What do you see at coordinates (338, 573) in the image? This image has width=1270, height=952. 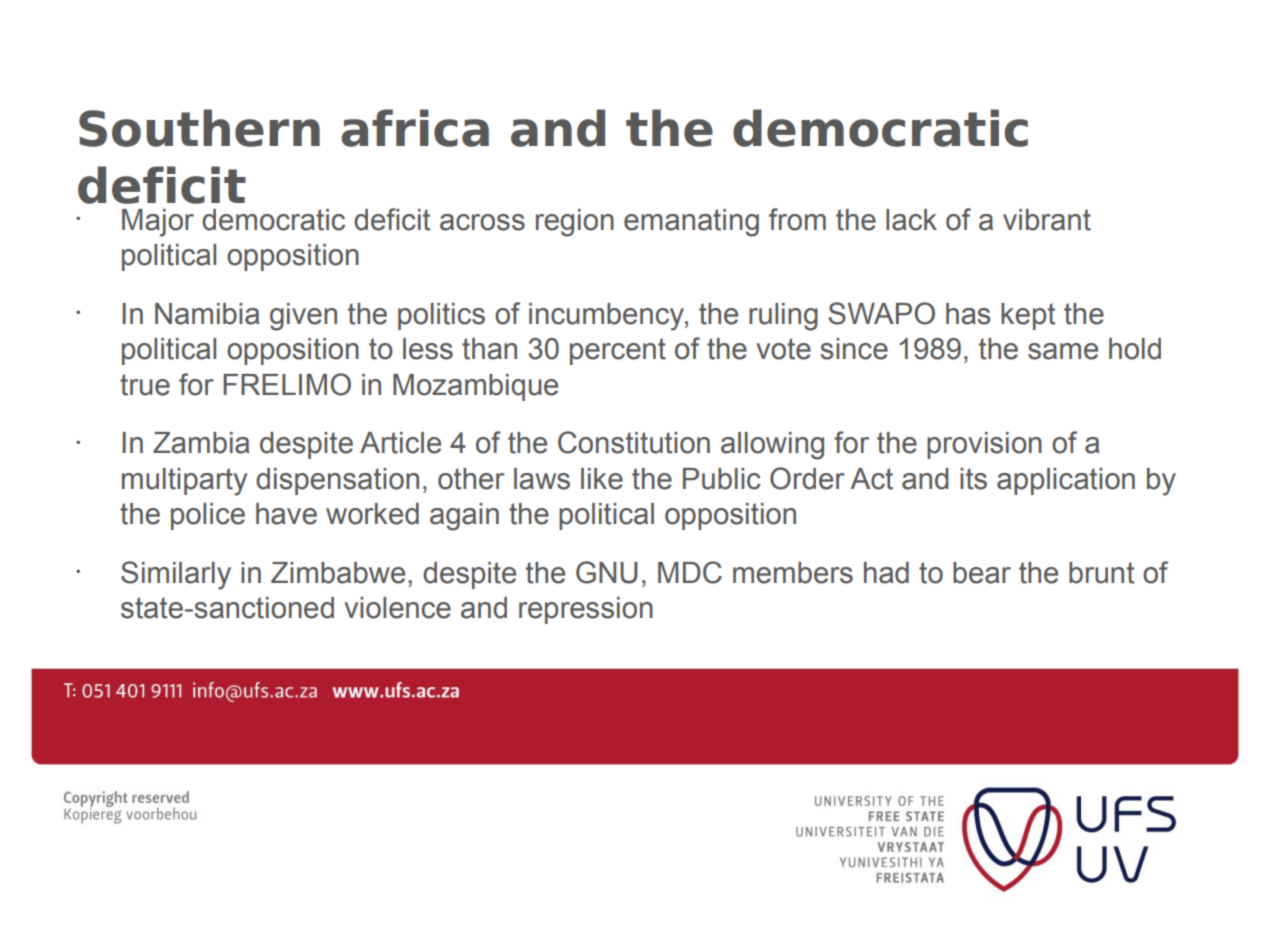 I see `Zimbabwe` at bounding box center [338, 573].
